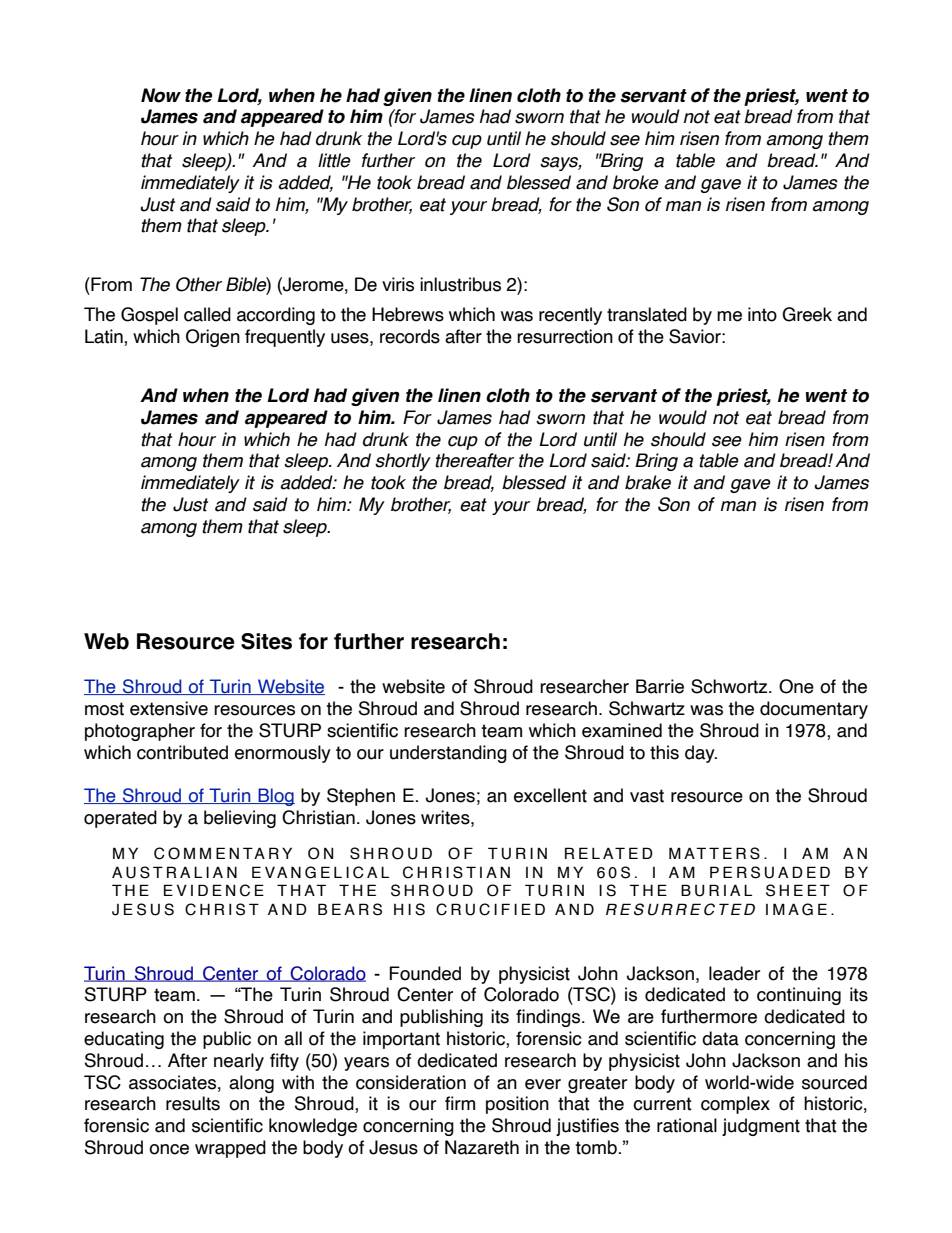 The width and height of the document is (952, 1233). Describe the element at coordinates (648, 482) in the document. I see `brake` at that location.
